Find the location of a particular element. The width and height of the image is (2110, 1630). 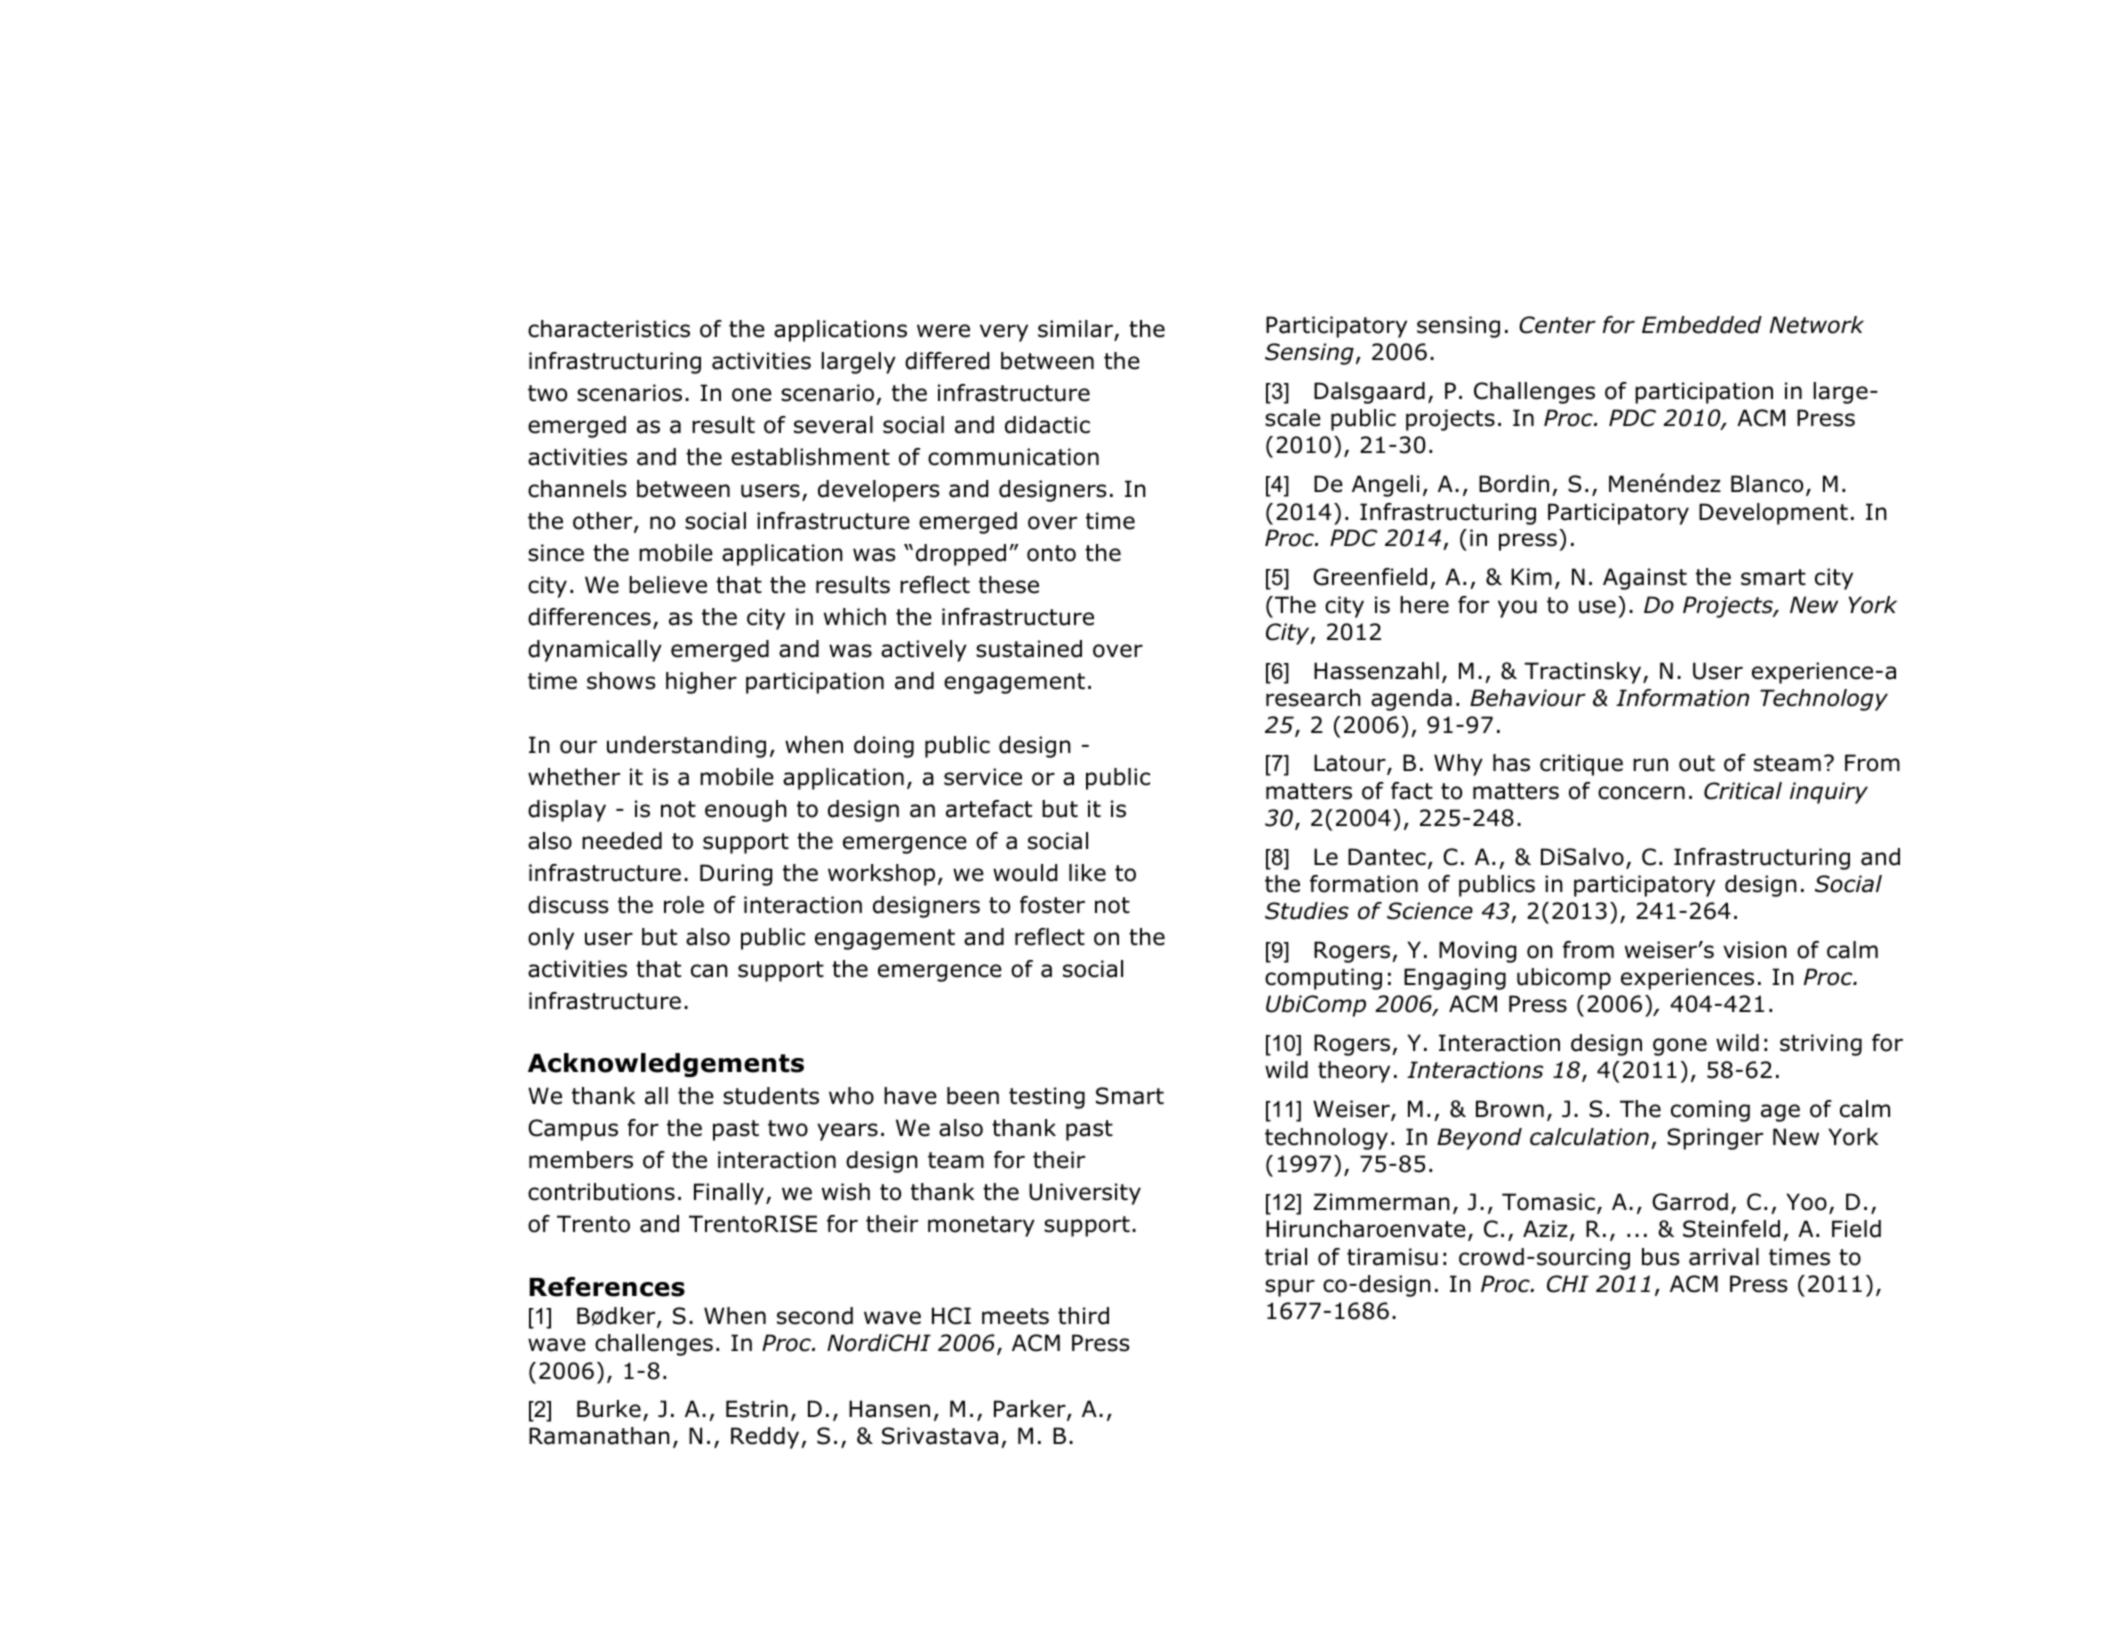

University is located at coordinates (1085, 1194).
